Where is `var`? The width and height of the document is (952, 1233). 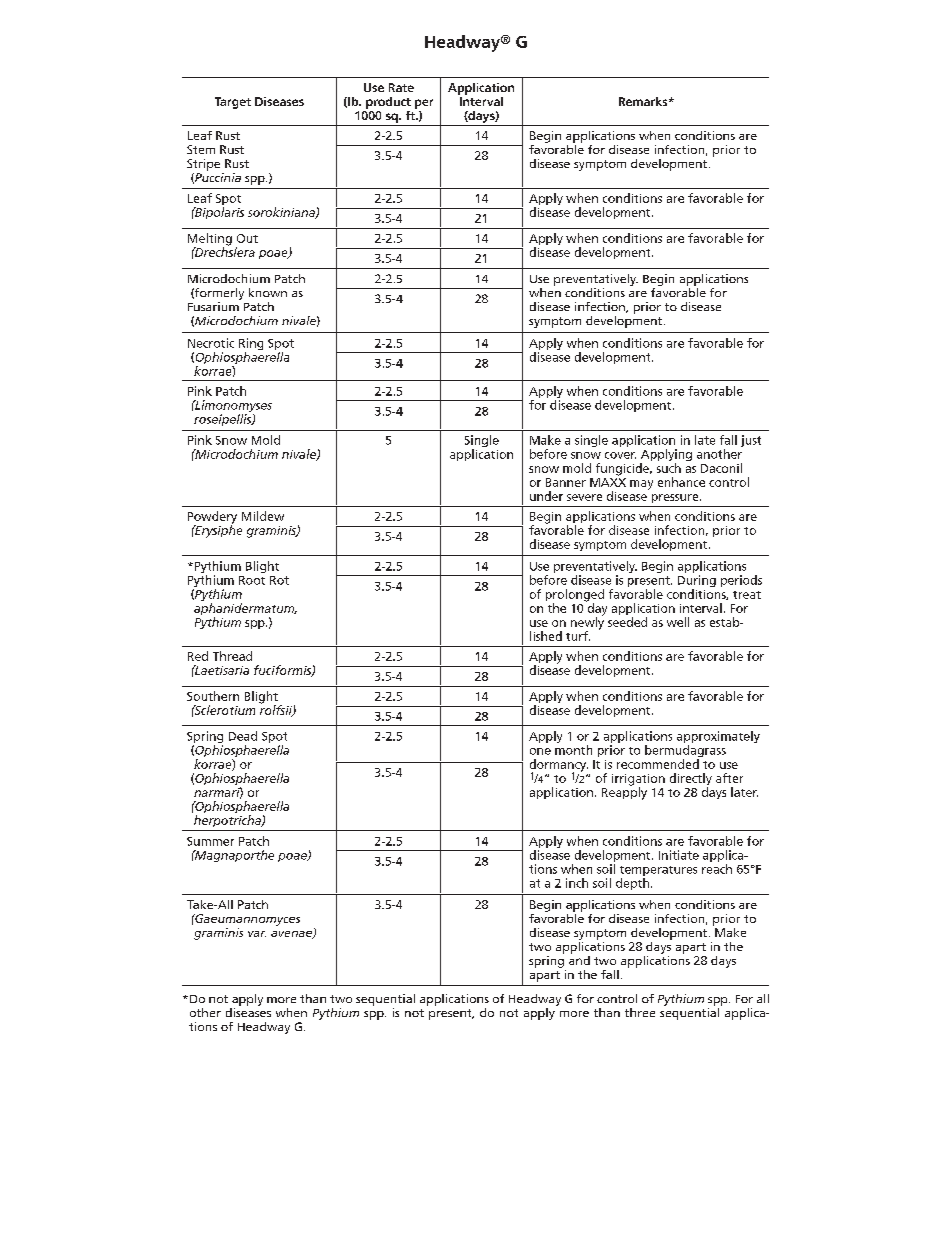 var is located at coordinates (257, 934).
